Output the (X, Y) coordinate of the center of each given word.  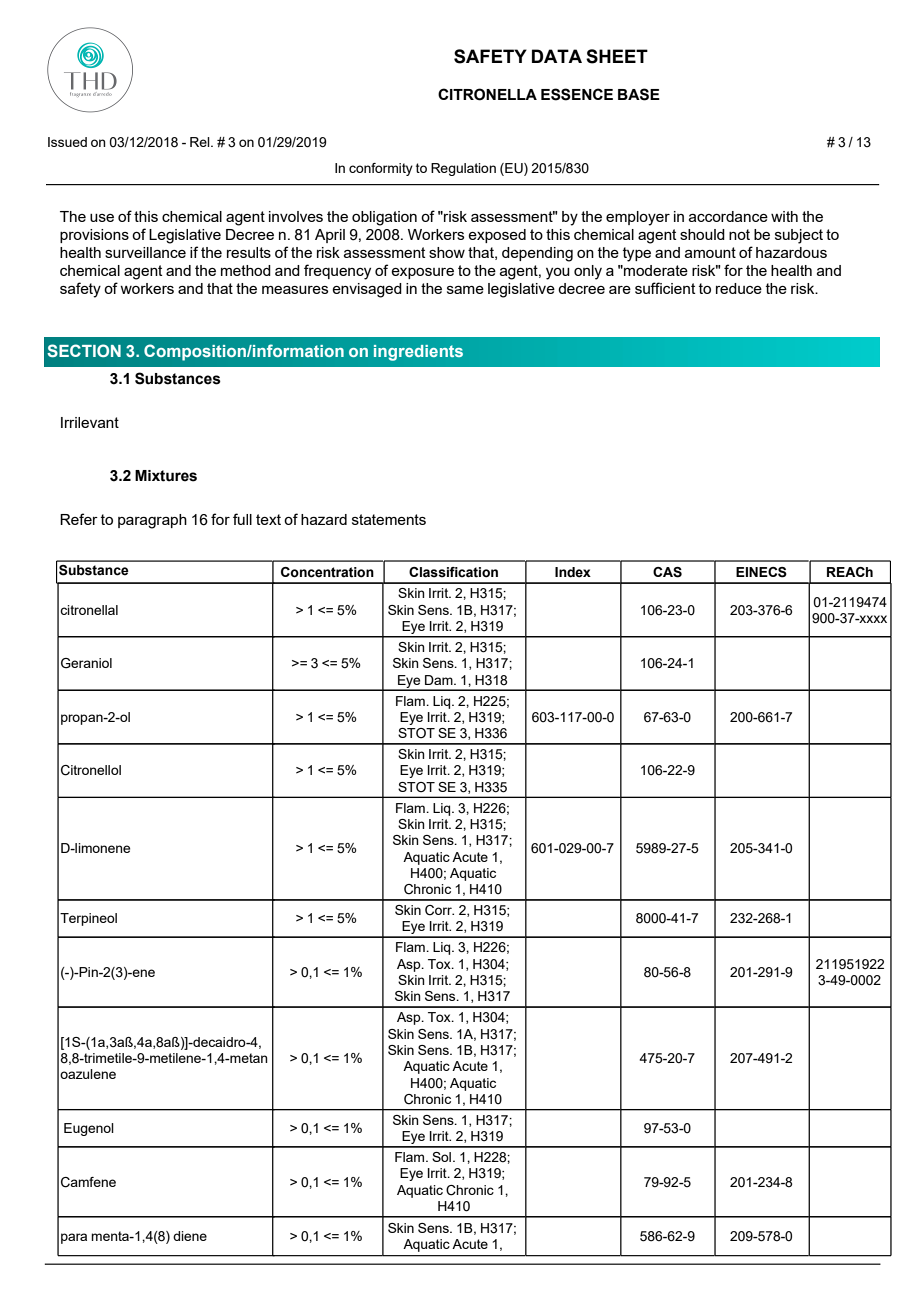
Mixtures (166, 476)
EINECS (761, 572)
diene (190, 1236)
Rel (201, 142)
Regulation (463, 169)
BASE (639, 94)
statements (389, 519)
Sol (443, 1157)
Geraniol (86, 663)
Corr (439, 910)
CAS (667, 572)
